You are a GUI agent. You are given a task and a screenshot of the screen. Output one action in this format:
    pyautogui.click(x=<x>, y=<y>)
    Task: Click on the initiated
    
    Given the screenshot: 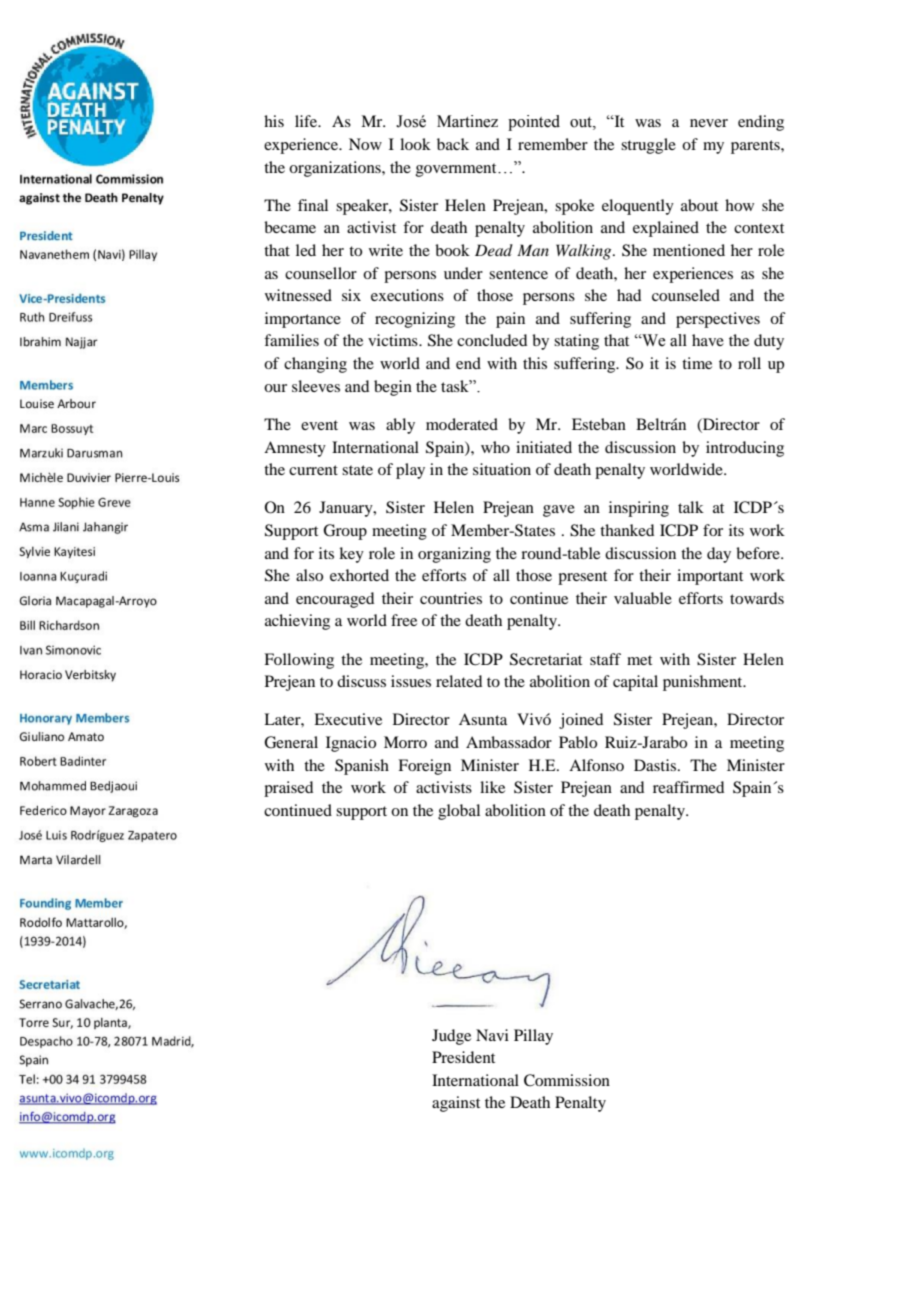 What is the action you would take?
    pyautogui.click(x=544, y=447)
